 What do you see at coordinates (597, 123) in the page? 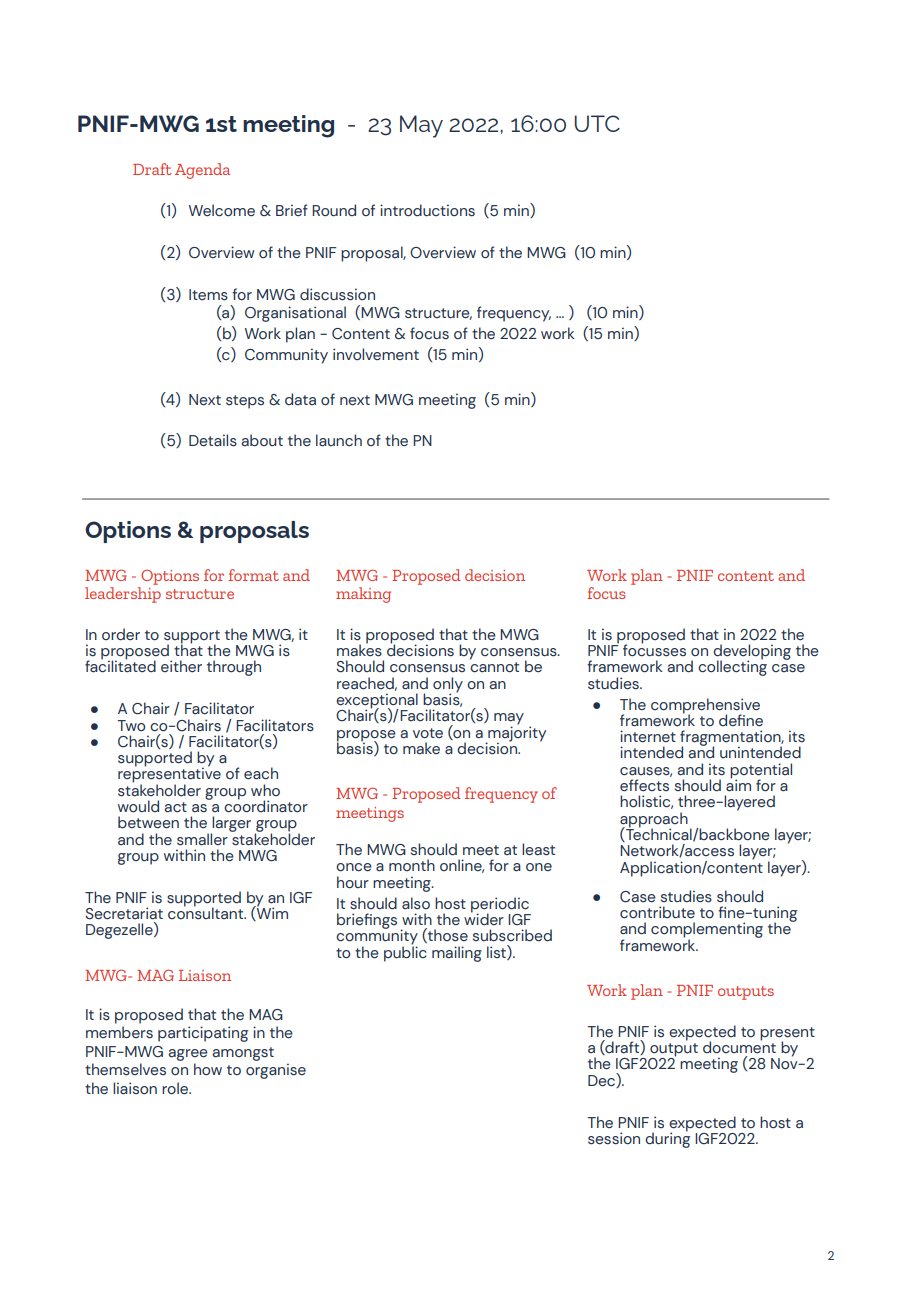
I see `UTC` at bounding box center [597, 123].
